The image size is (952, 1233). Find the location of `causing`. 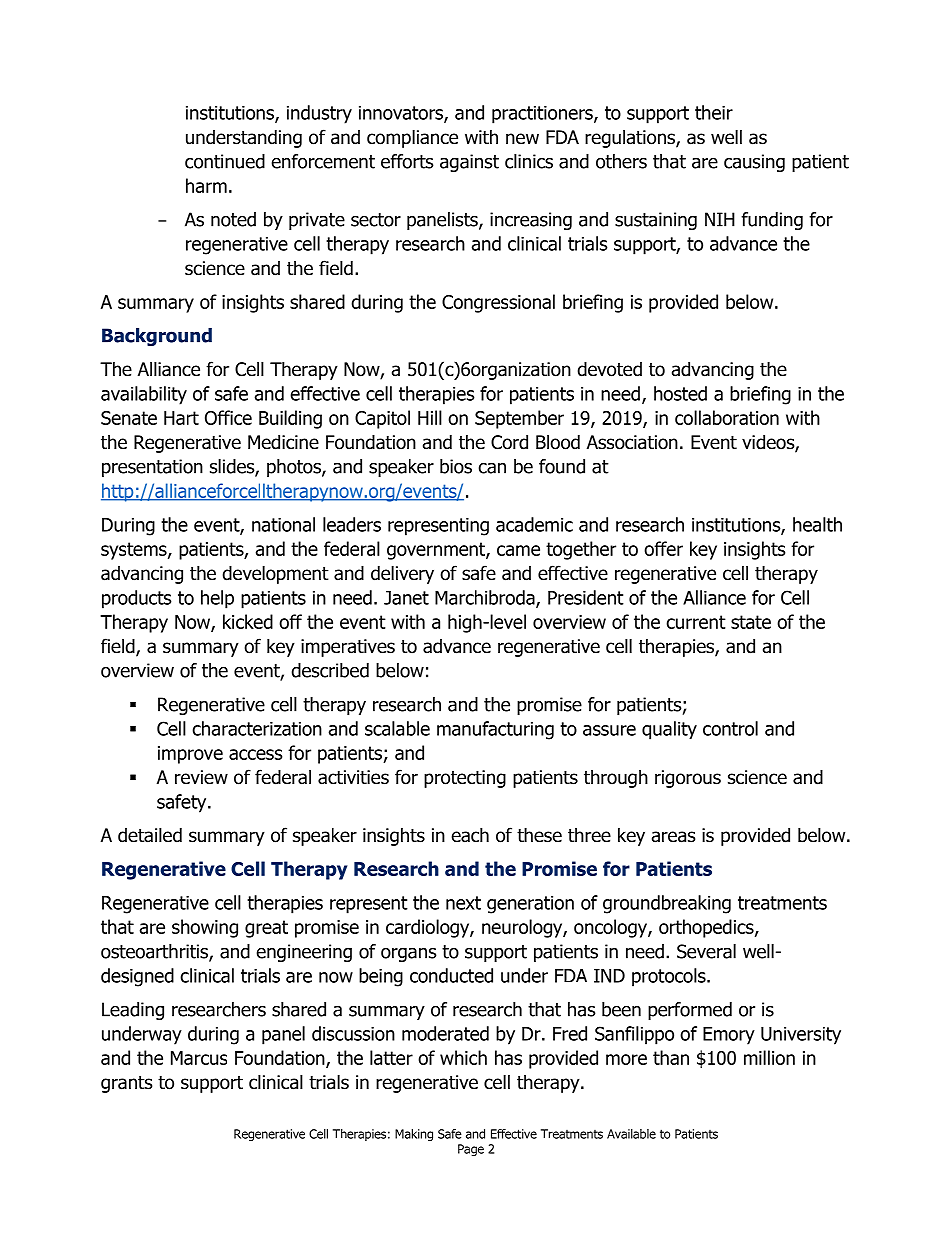

causing is located at coordinates (754, 163).
